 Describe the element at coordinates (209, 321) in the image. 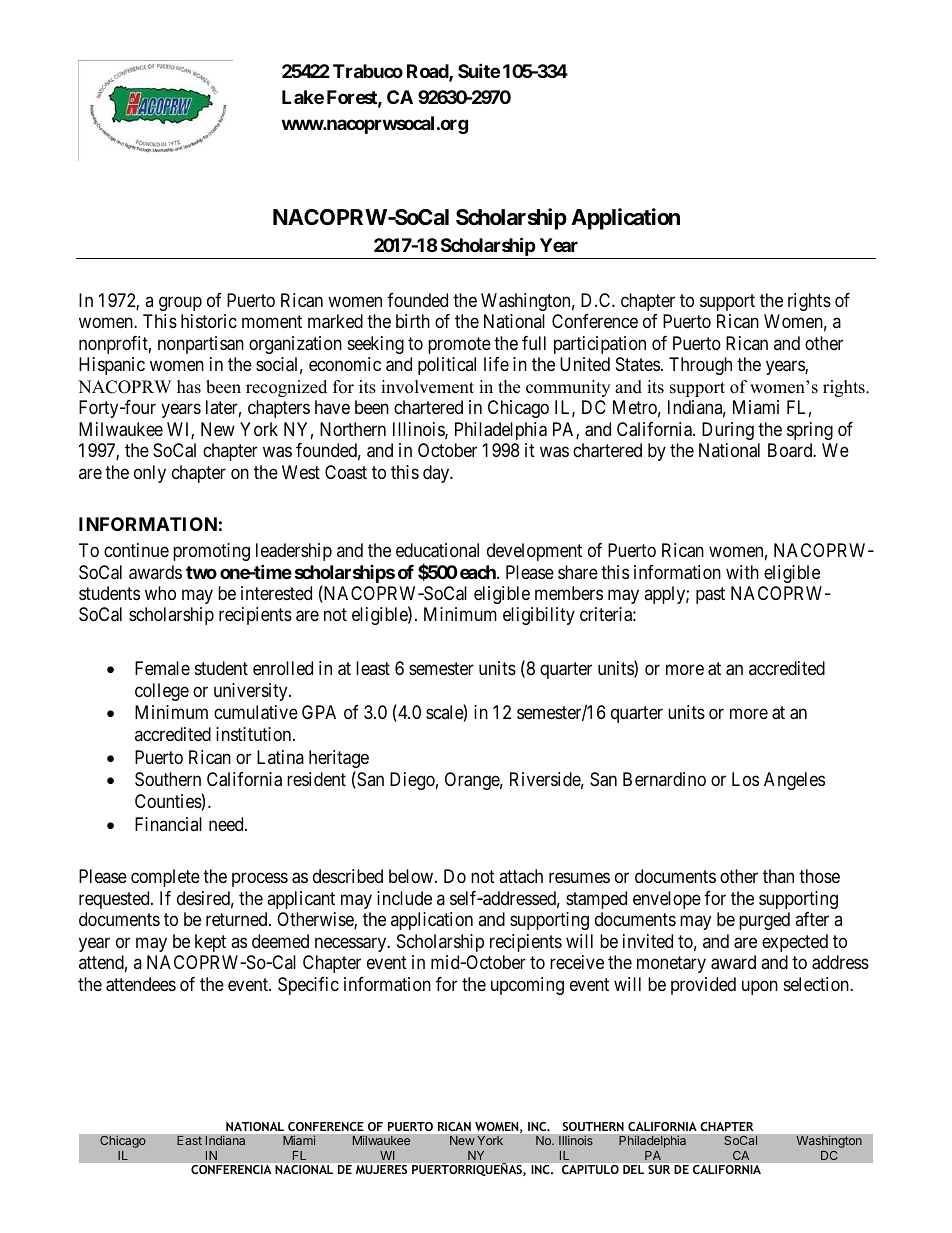

I see `historic` at that location.
